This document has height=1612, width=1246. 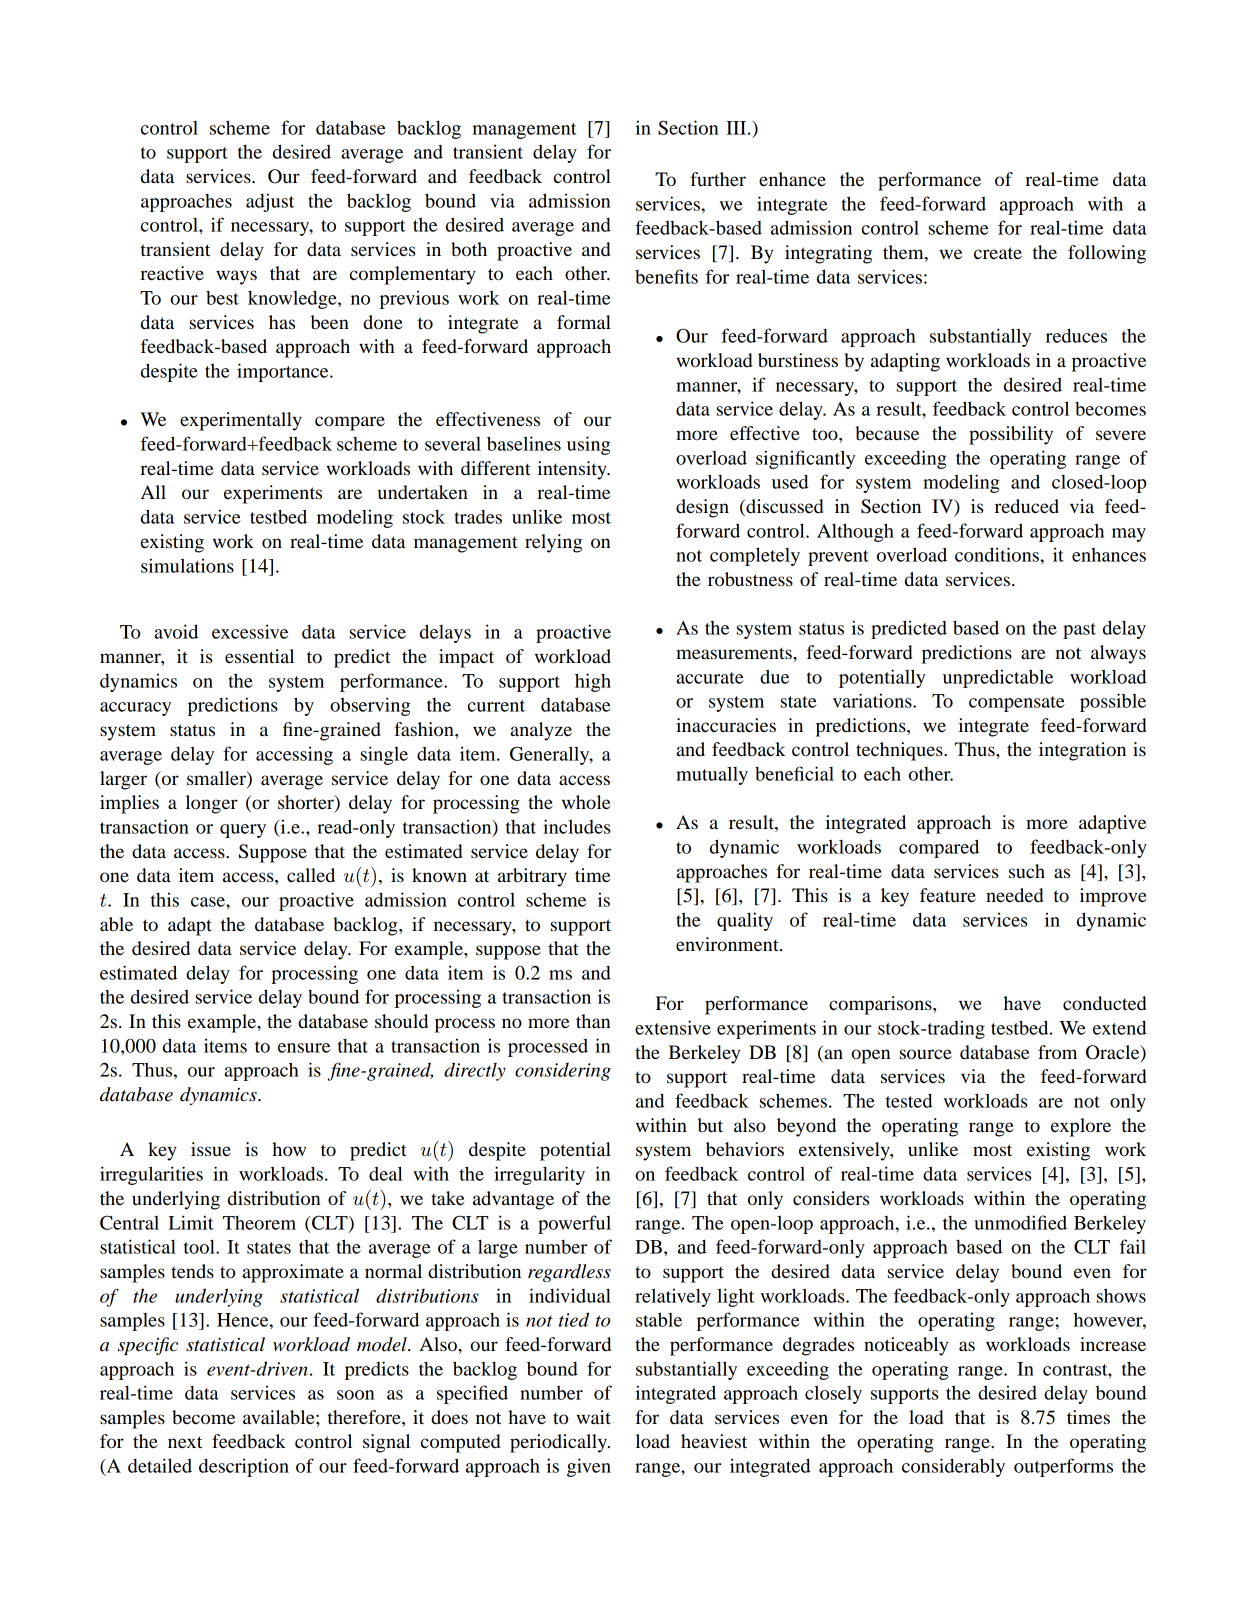 I want to click on ensure, so click(x=304, y=1048).
